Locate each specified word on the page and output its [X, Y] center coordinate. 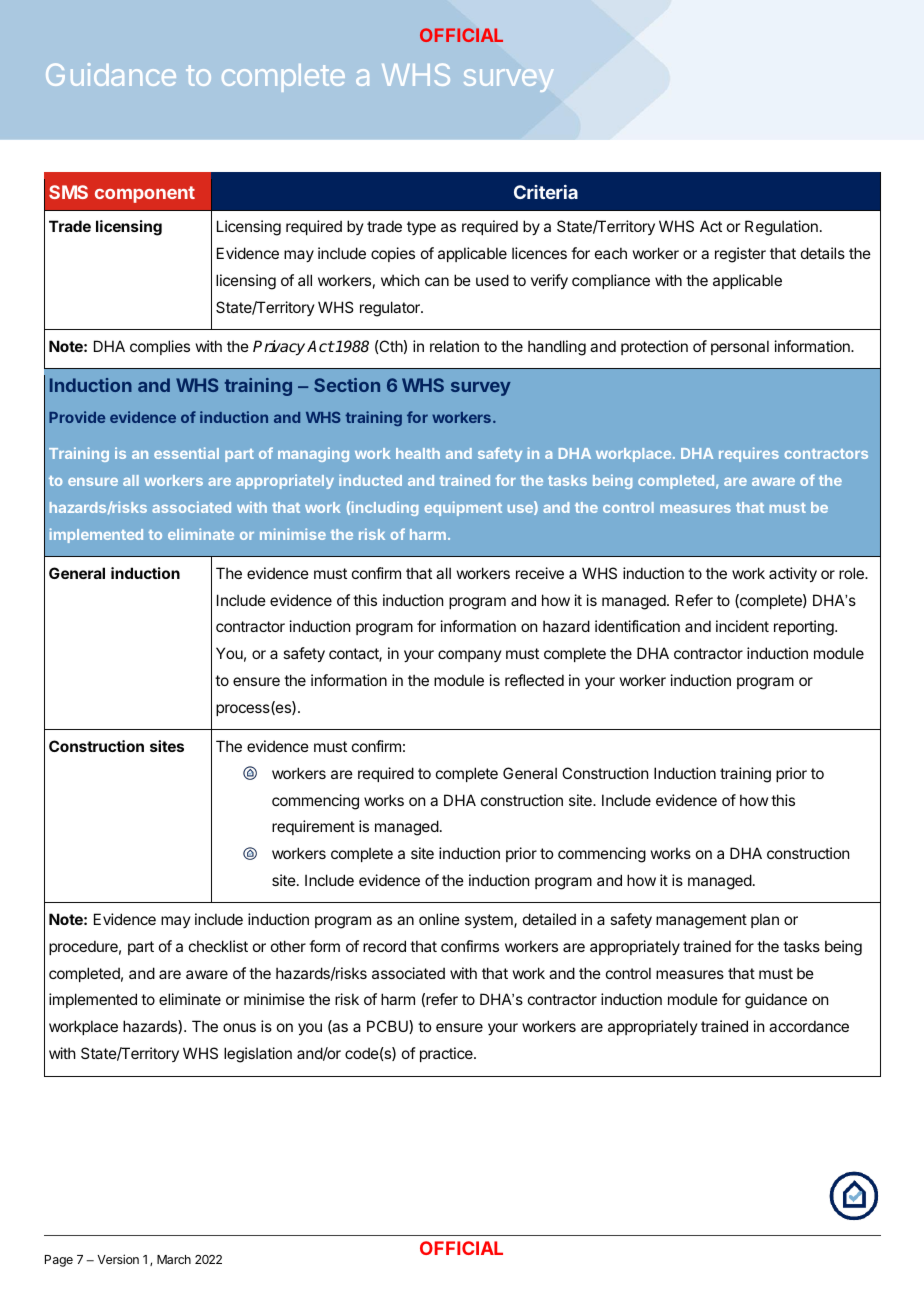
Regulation [781, 228]
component [145, 194]
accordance [809, 1026]
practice [447, 1054]
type [421, 228]
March [174, 1259]
